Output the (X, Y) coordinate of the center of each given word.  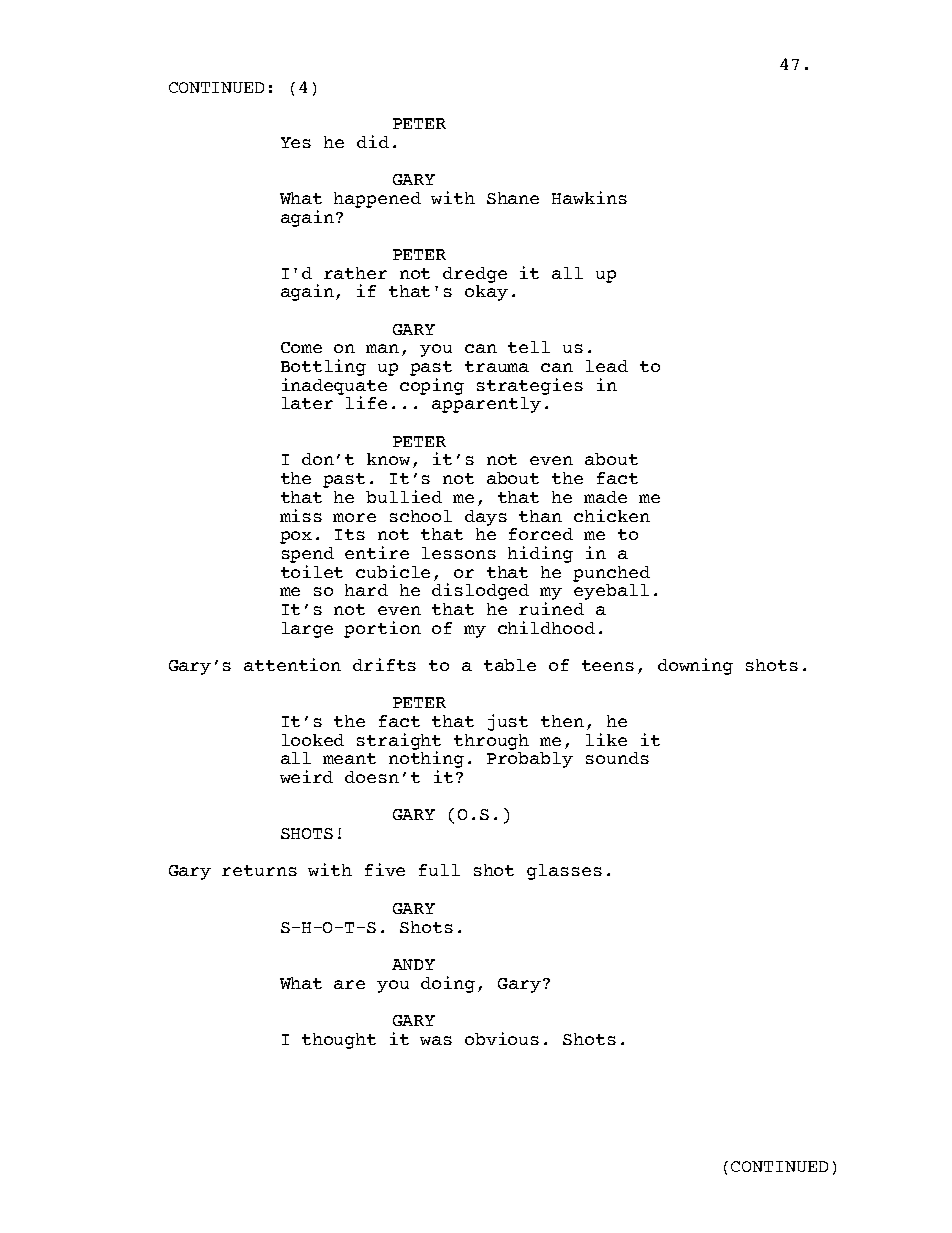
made (605, 497)
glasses (564, 872)
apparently (486, 405)
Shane (513, 198)
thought (339, 1041)
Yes (296, 142)
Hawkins (589, 197)
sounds (617, 758)
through (491, 742)
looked (313, 740)
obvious (502, 1038)
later (307, 403)
